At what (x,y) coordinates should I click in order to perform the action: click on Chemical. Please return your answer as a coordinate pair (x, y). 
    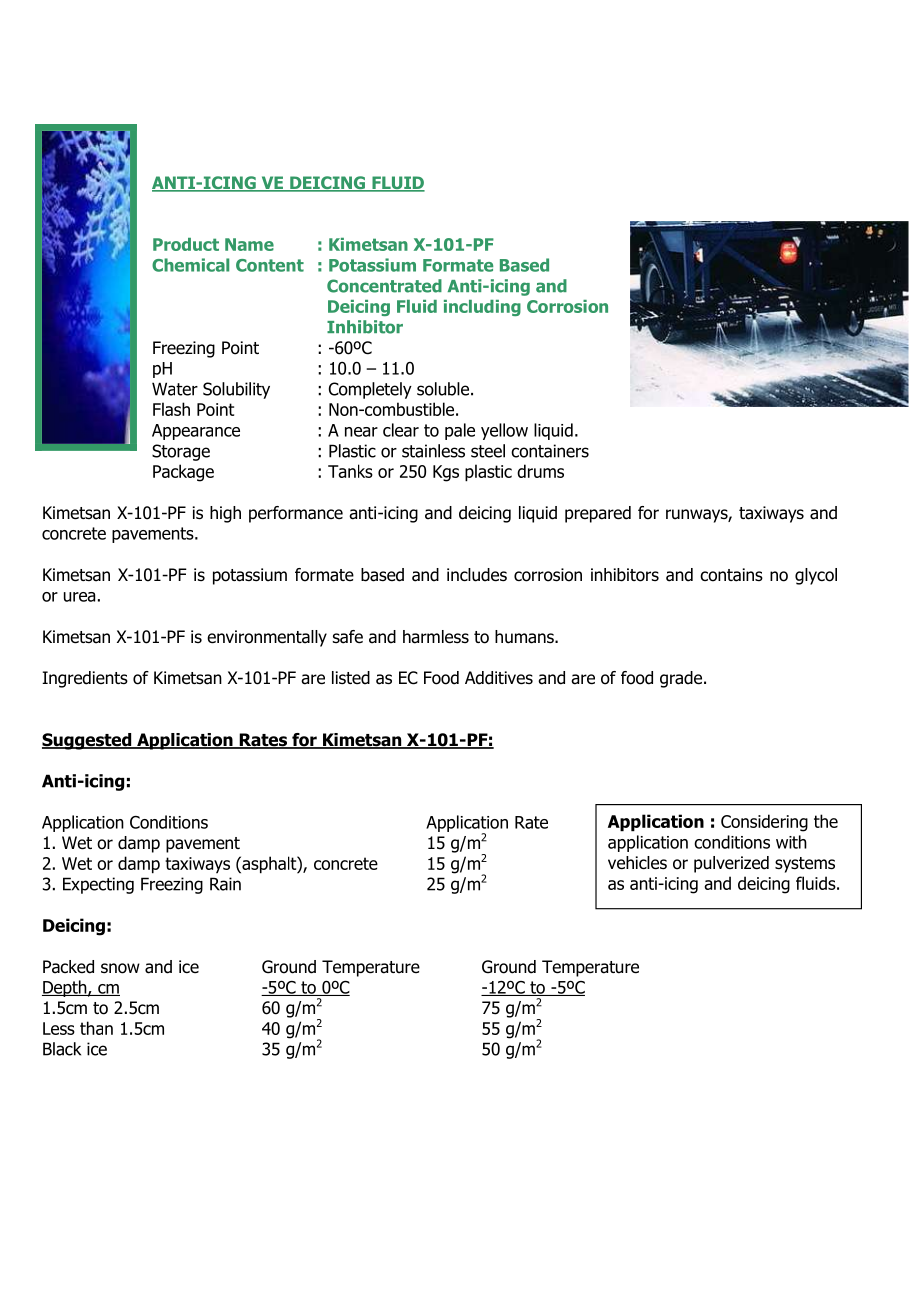
    Looking at the image, I should click on (190, 265).
